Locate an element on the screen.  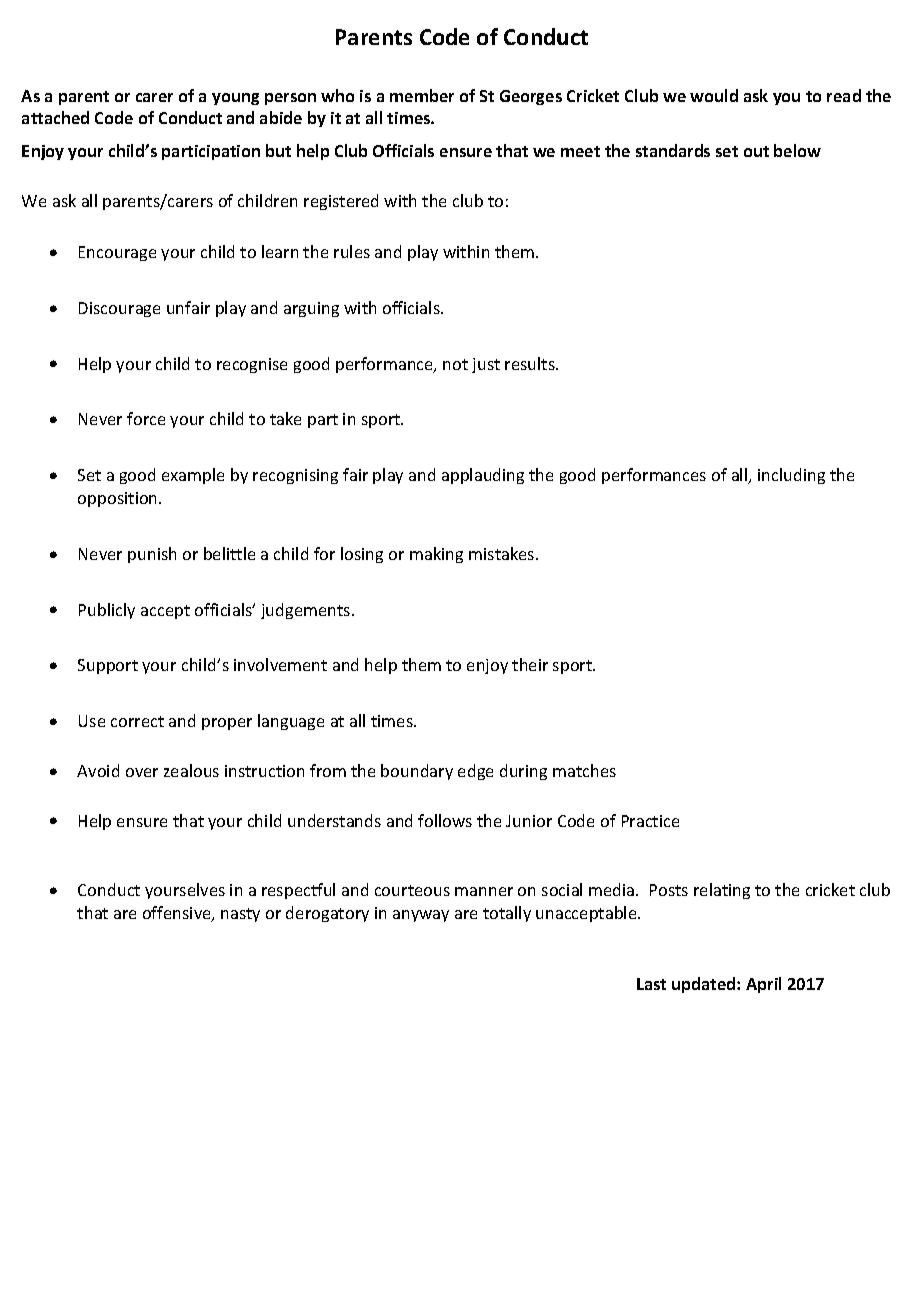
Practice is located at coordinates (650, 821).
